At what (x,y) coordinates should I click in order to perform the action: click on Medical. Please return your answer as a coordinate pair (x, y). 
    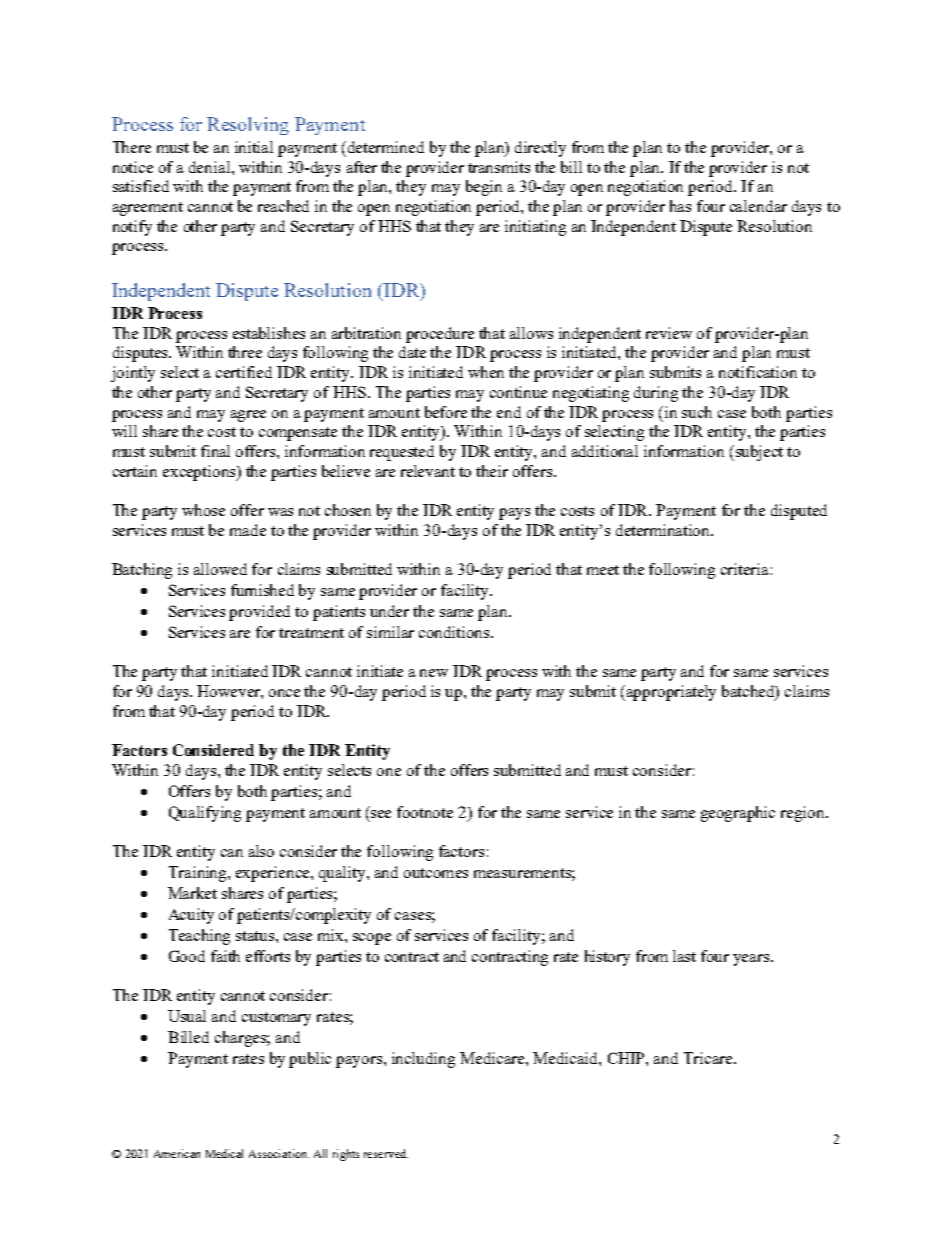
    Looking at the image, I should click on (224, 1153).
